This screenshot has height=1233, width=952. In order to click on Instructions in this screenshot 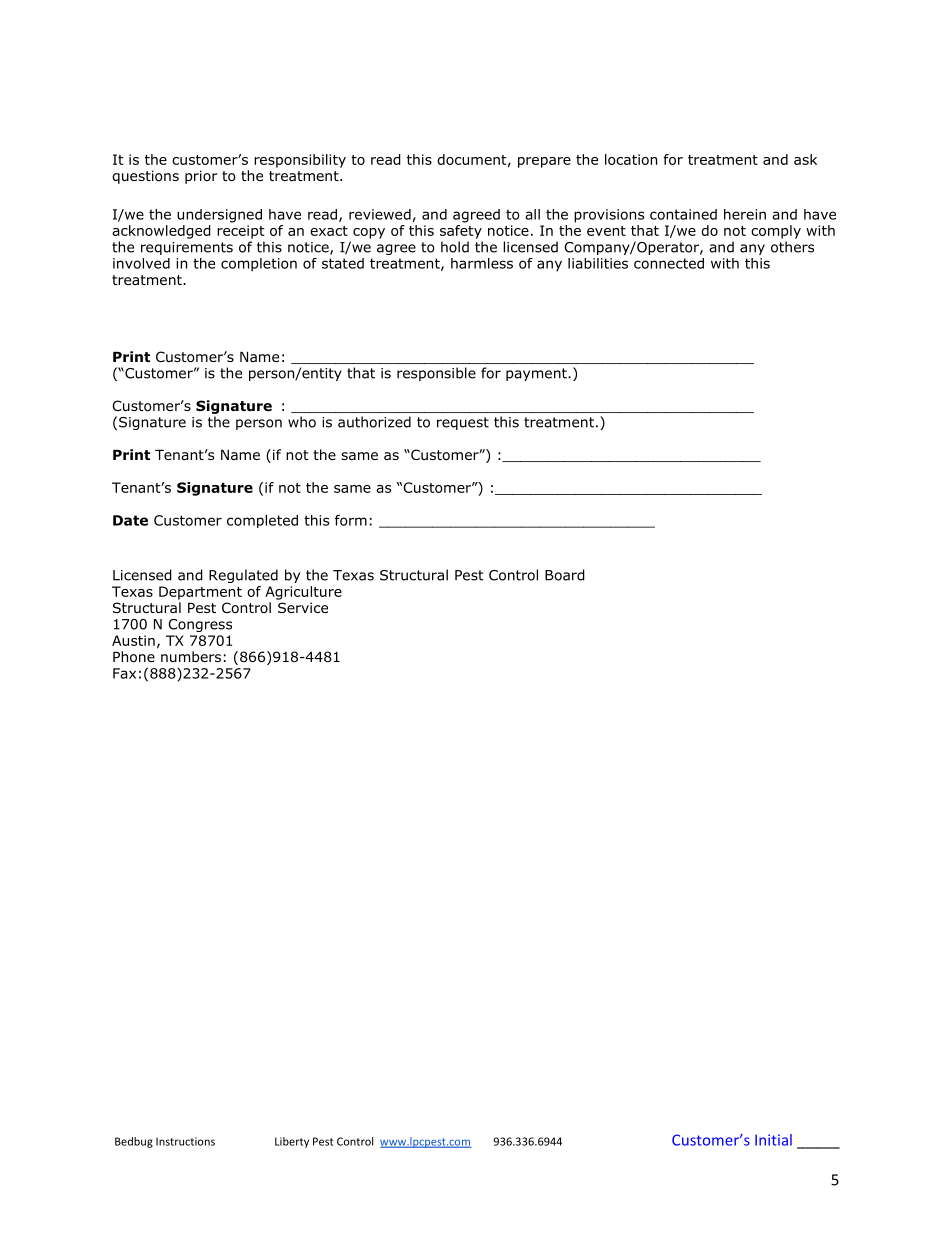, I will do `click(185, 1141)`.
